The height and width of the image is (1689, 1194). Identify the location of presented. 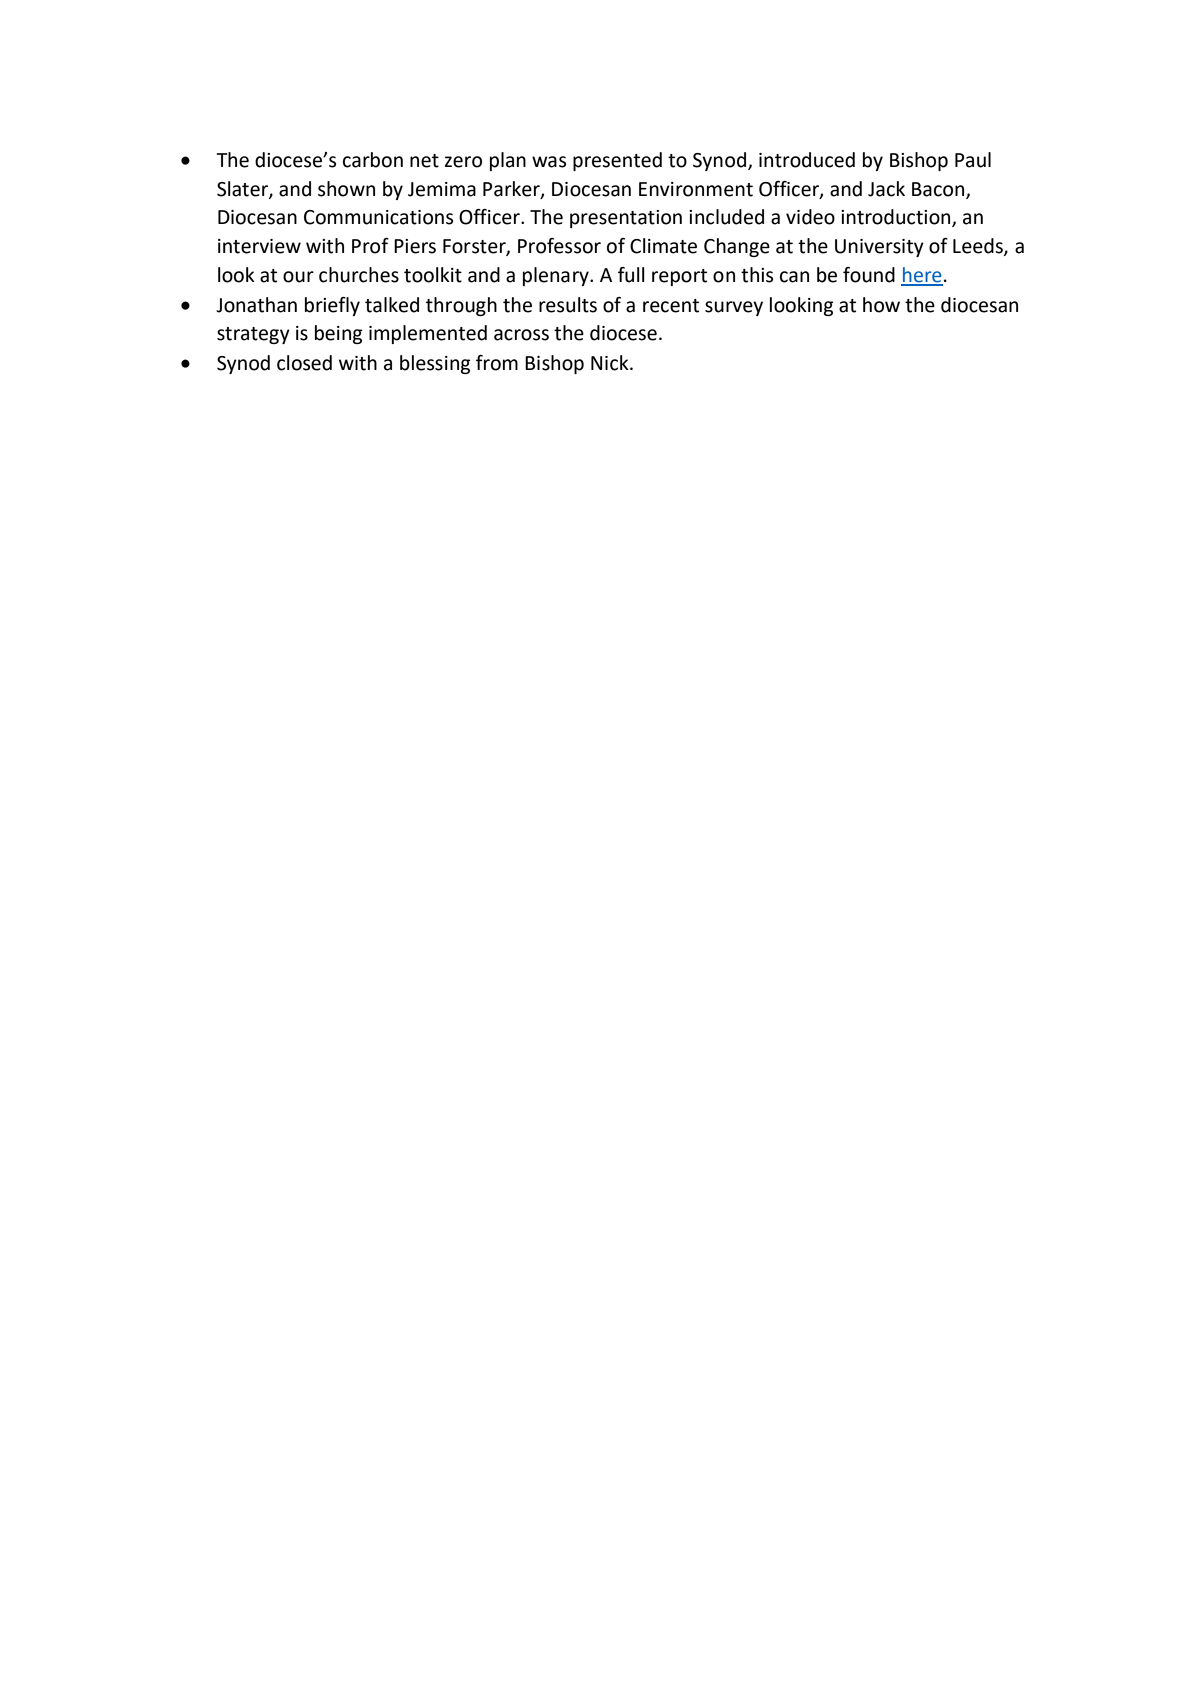
(617, 161).
